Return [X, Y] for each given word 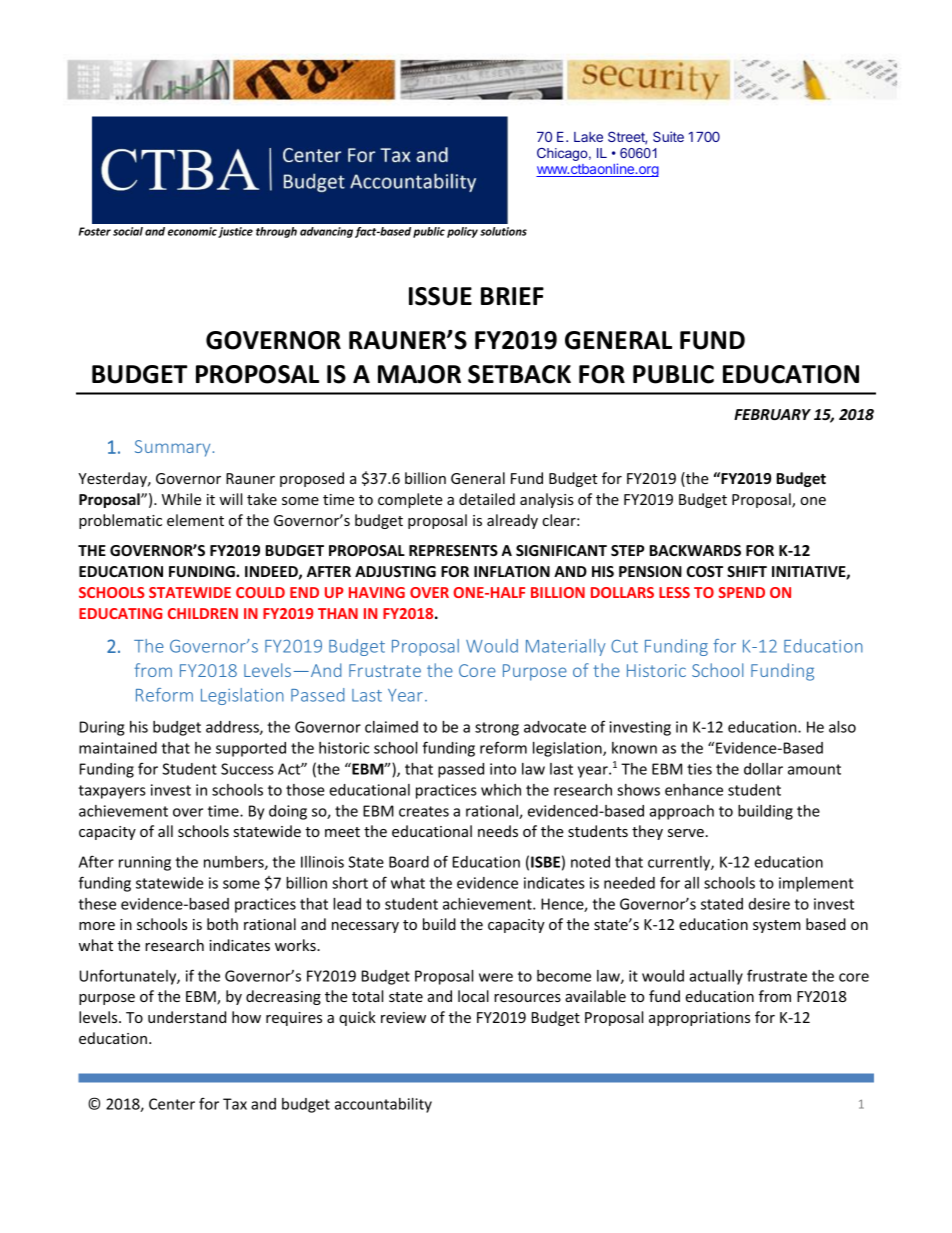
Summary [172, 448]
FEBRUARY [772, 414]
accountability [383, 1105]
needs [498, 831]
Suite [668, 136]
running [145, 863]
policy [462, 232]
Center [172, 1104]
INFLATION [512, 571]
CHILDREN [203, 613]
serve [686, 833]
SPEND [741, 592]
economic [192, 231]
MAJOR [419, 374]
